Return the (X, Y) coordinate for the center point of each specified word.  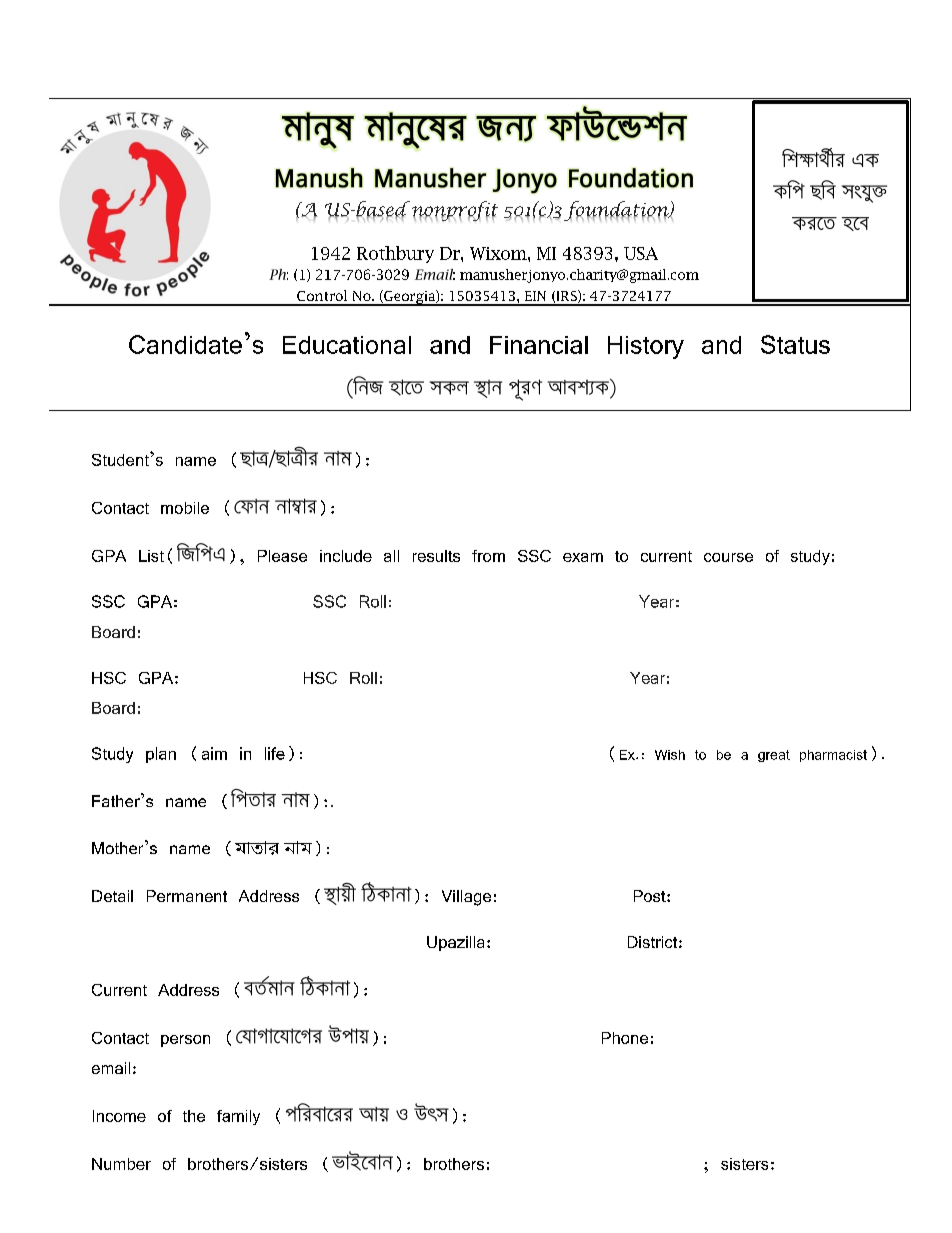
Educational (347, 345)
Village (466, 898)
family (238, 1117)
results (436, 556)
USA (641, 253)
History (646, 347)
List (151, 556)
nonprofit (453, 211)
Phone (625, 1038)
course (728, 557)
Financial (539, 345)
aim (214, 753)
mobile (185, 508)
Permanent (187, 896)
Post (651, 896)
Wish (670, 755)
